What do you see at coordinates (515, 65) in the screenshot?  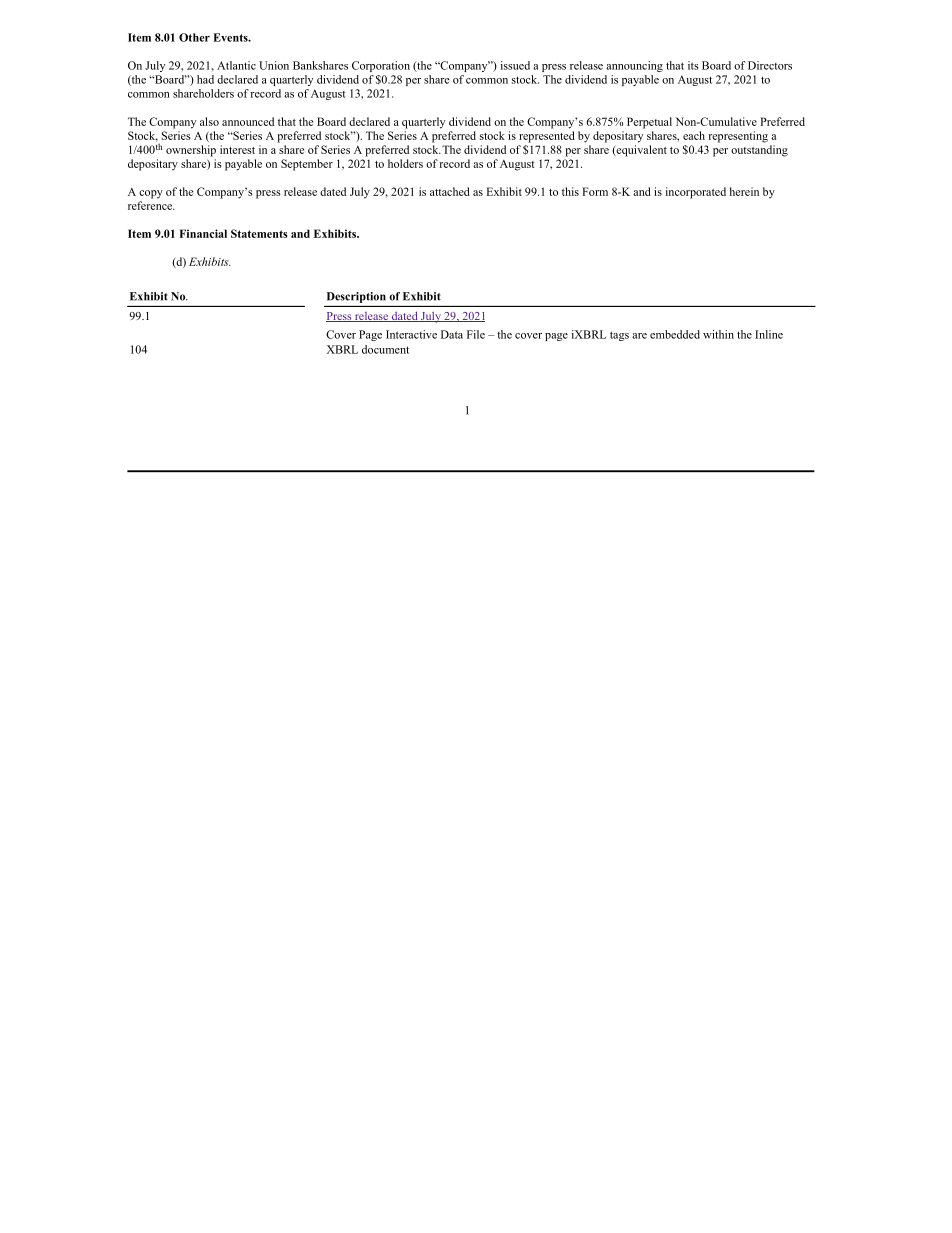 I see `issued` at bounding box center [515, 65].
